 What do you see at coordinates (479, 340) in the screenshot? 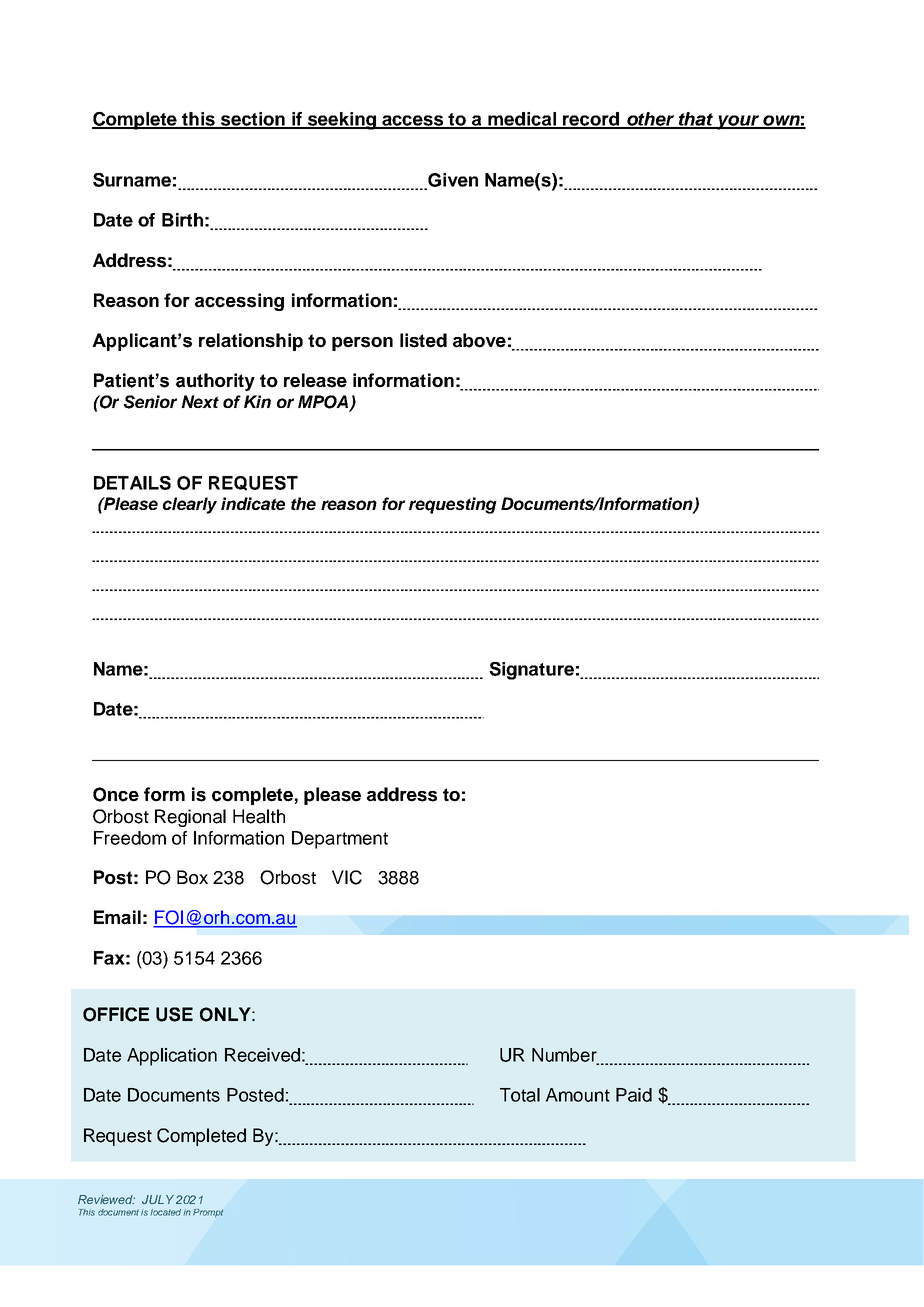
I see `above` at bounding box center [479, 340].
